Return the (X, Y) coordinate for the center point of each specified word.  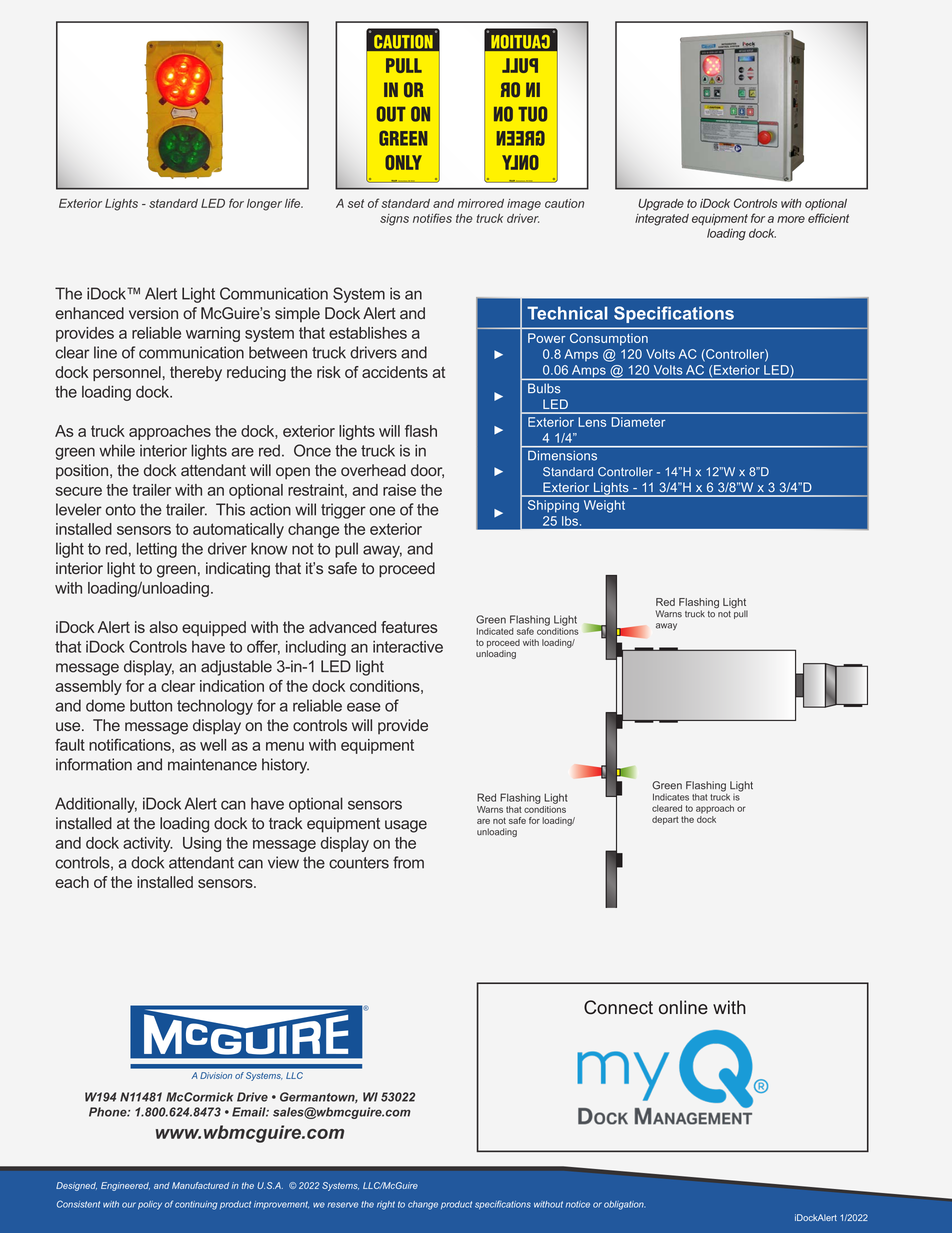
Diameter (639, 422)
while (117, 450)
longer (264, 205)
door (427, 471)
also (163, 627)
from (408, 862)
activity (148, 844)
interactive (408, 647)
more (791, 219)
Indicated (495, 631)
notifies (432, 218)
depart (665, 820)
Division (216, 1075)
